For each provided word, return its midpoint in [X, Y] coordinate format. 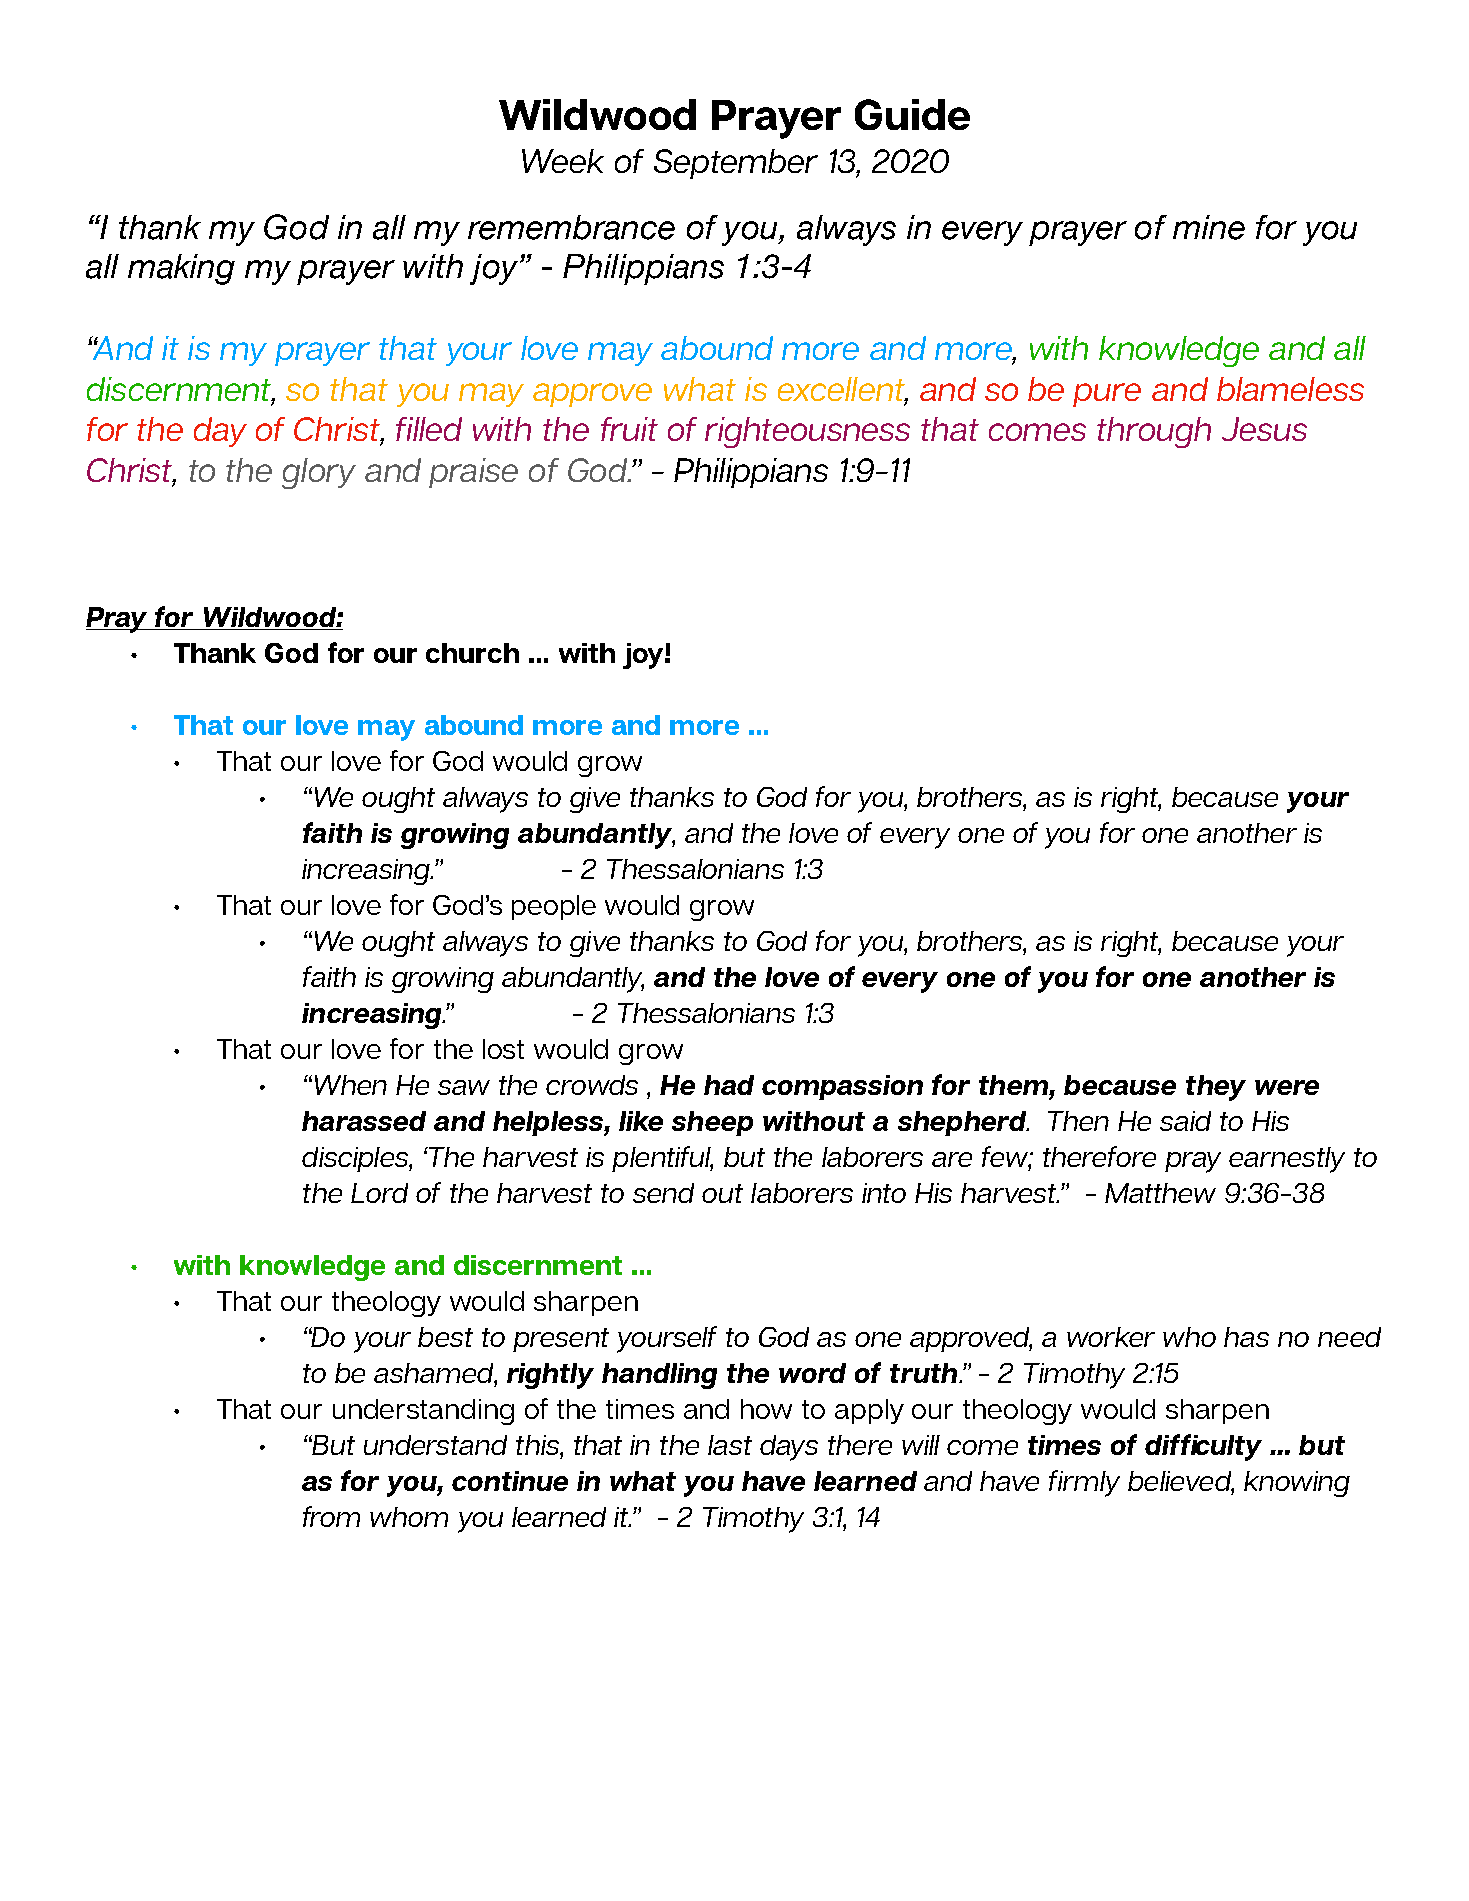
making [181, 269]
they [1216, 1088]
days [789, 1448]
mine [1209, 227]
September [736, 164]
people [554, 907]
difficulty [1203, 1447]
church [472, 653]
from [331, 1516]
